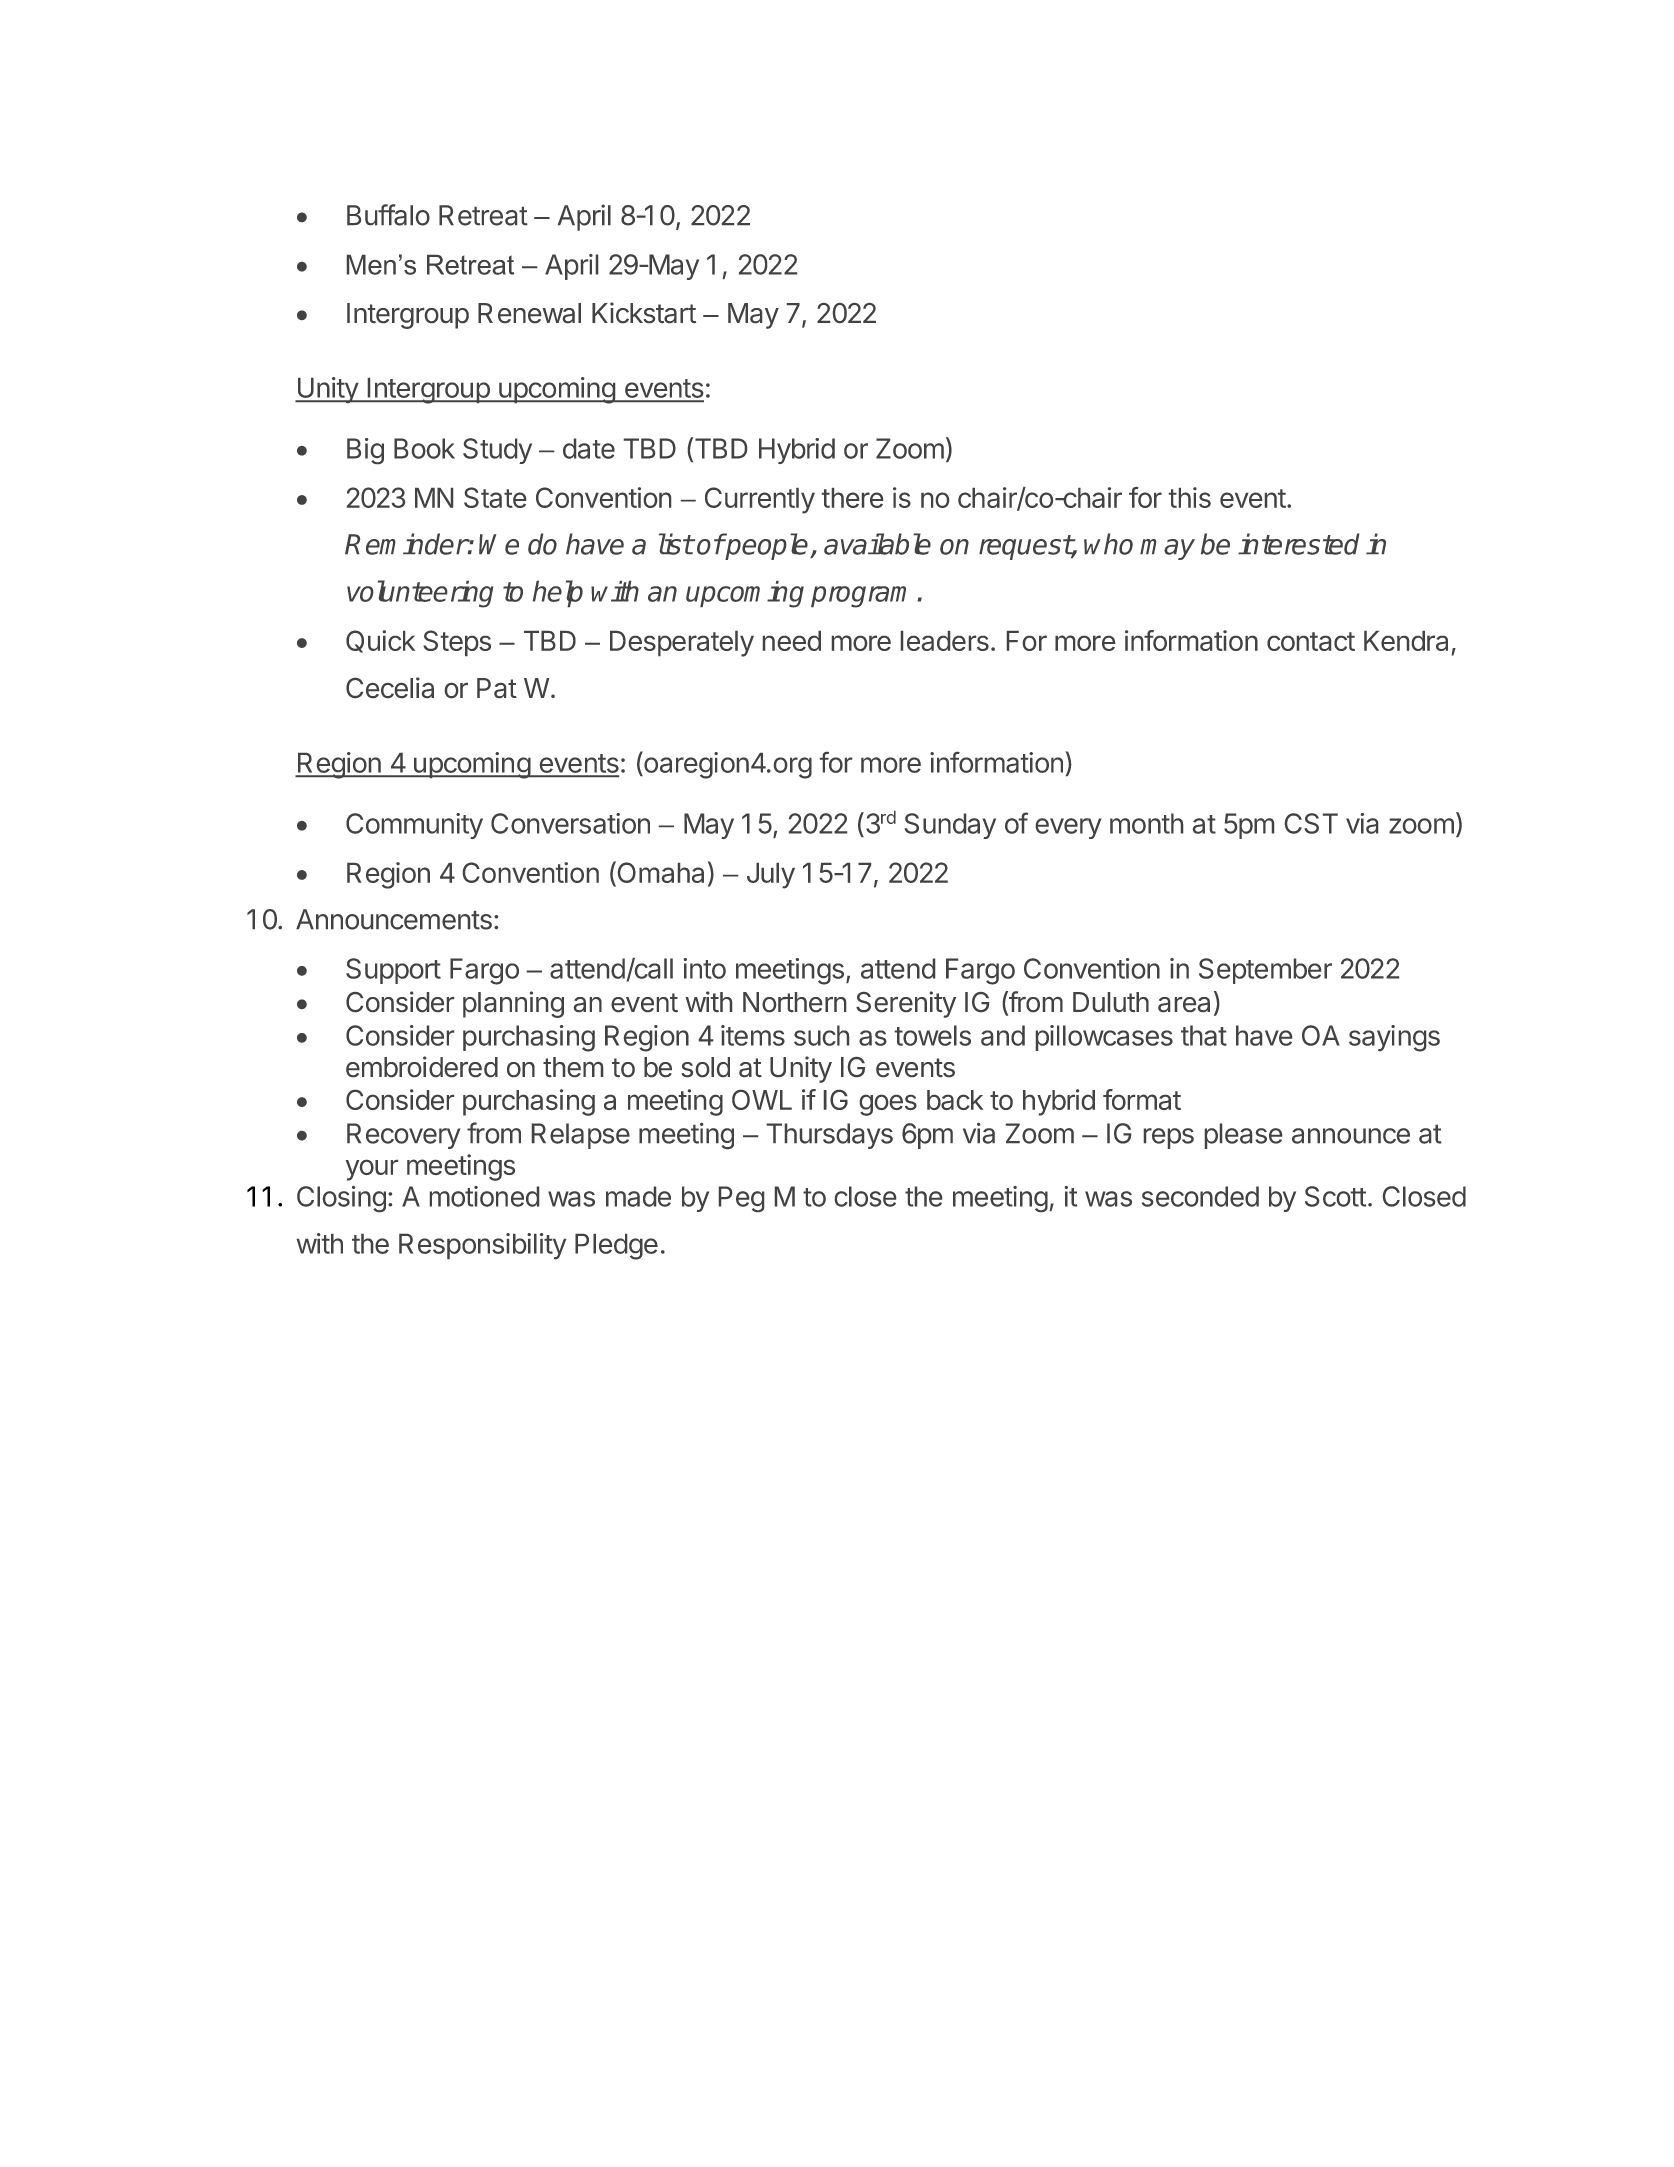 This image has height=2167, width=1674. Describe the element at coordinates (406, 544) in the image. I see `Reminder` at that location.
